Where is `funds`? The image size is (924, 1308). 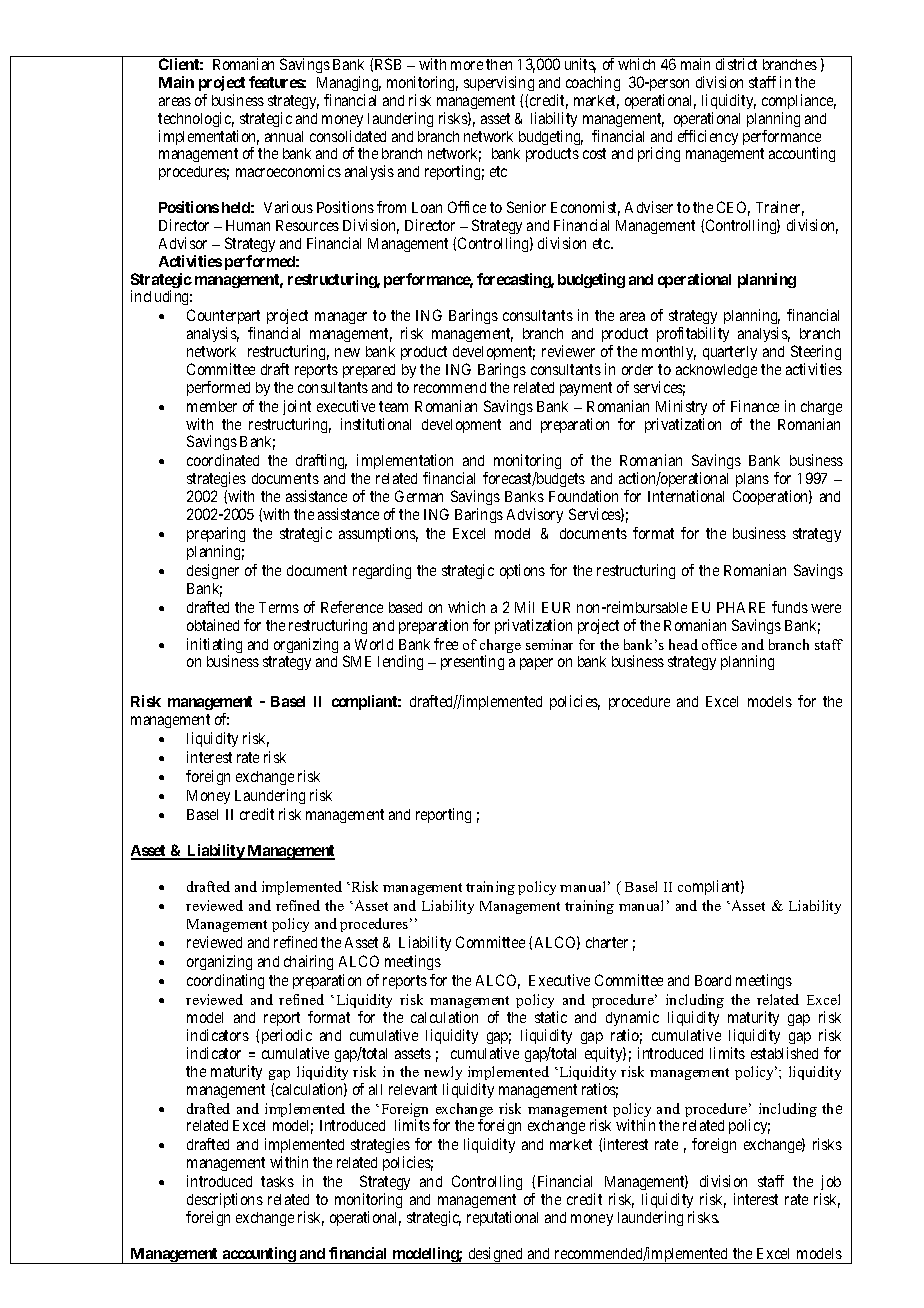
funds is located at coordinates (790, 607).
